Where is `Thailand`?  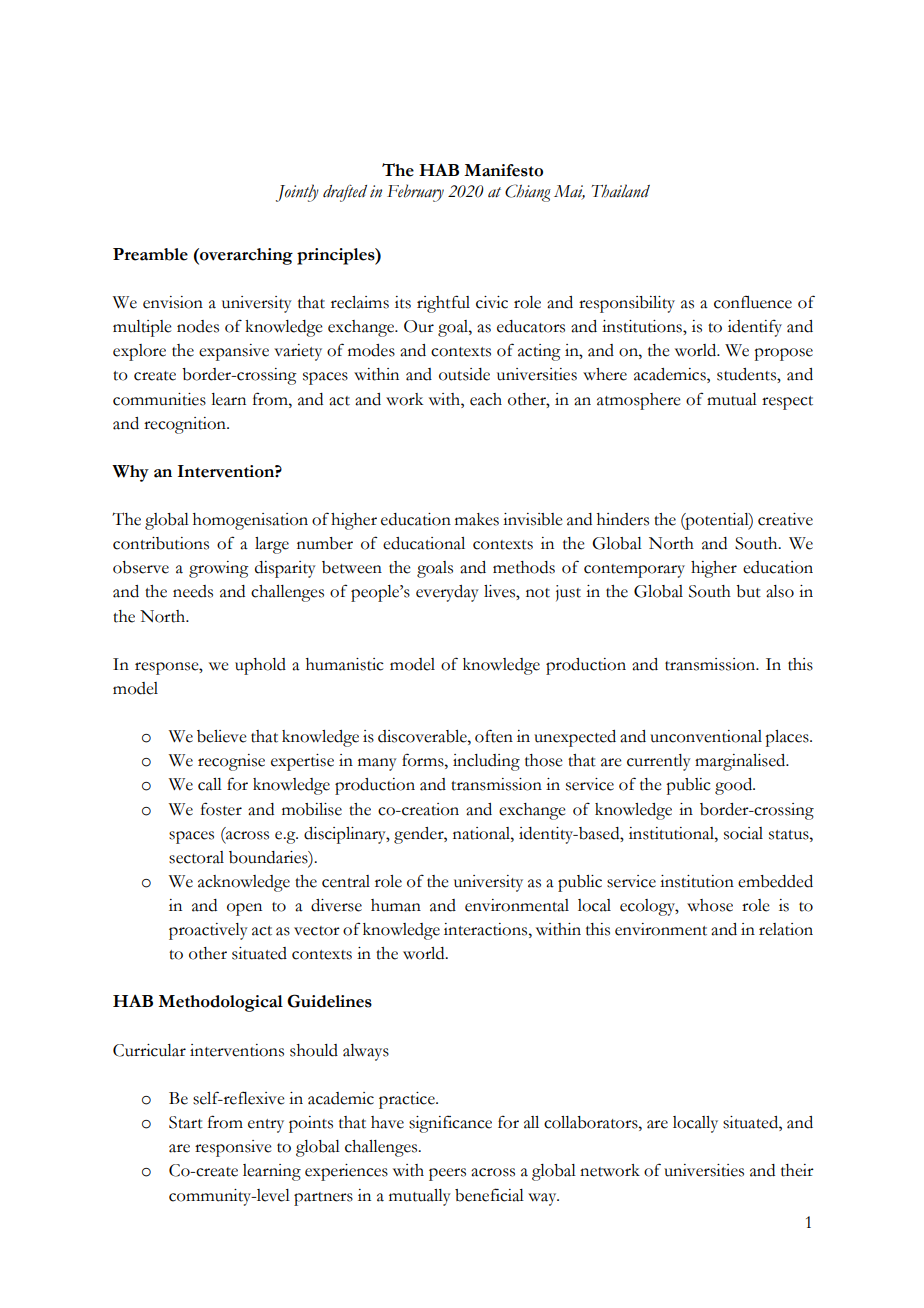
Thailand is located at coordinates (621, 191).
